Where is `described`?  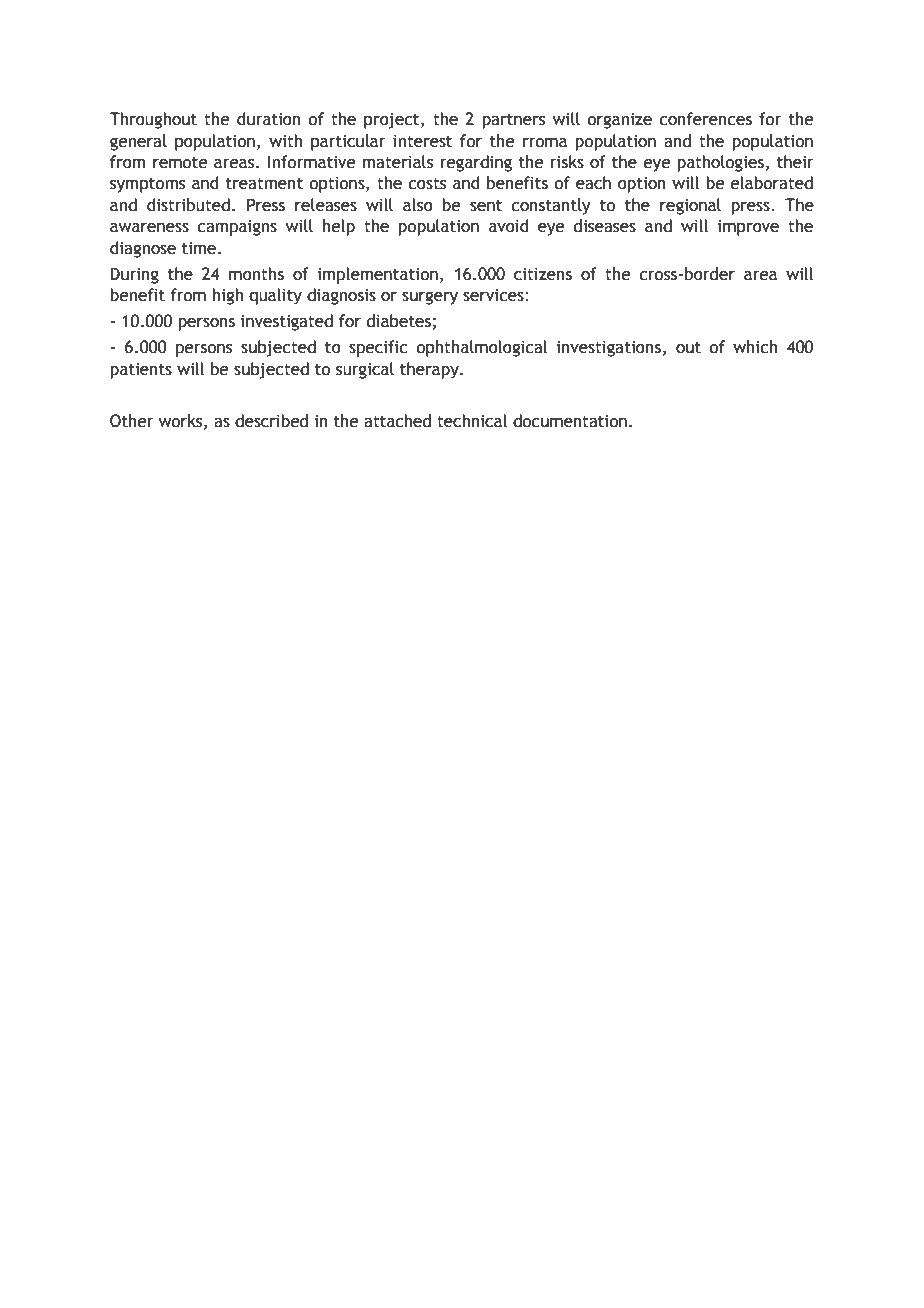 described is located at coordinates (271, 421).
